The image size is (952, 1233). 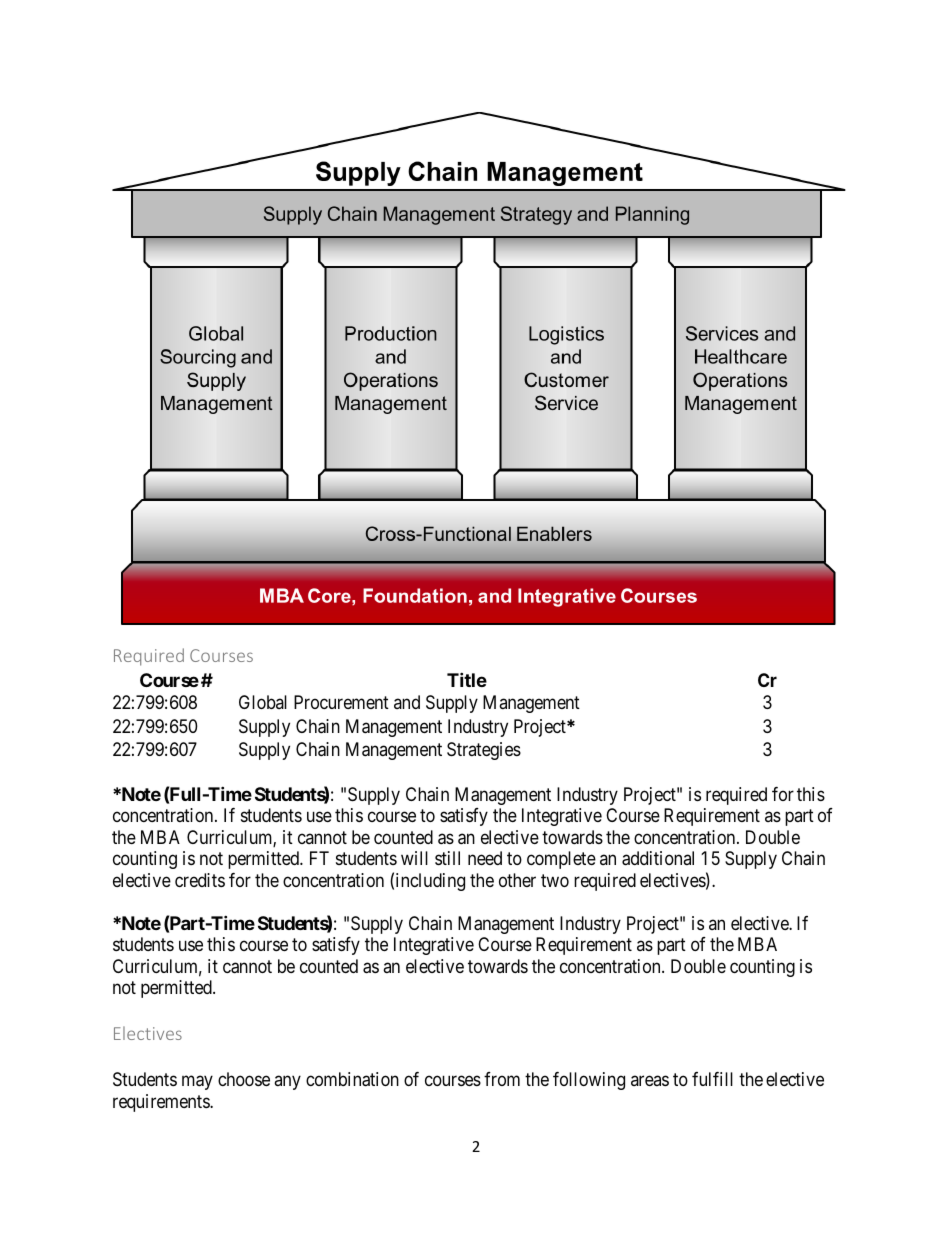 I want to click on choose, so click(x=244, y=1079).
